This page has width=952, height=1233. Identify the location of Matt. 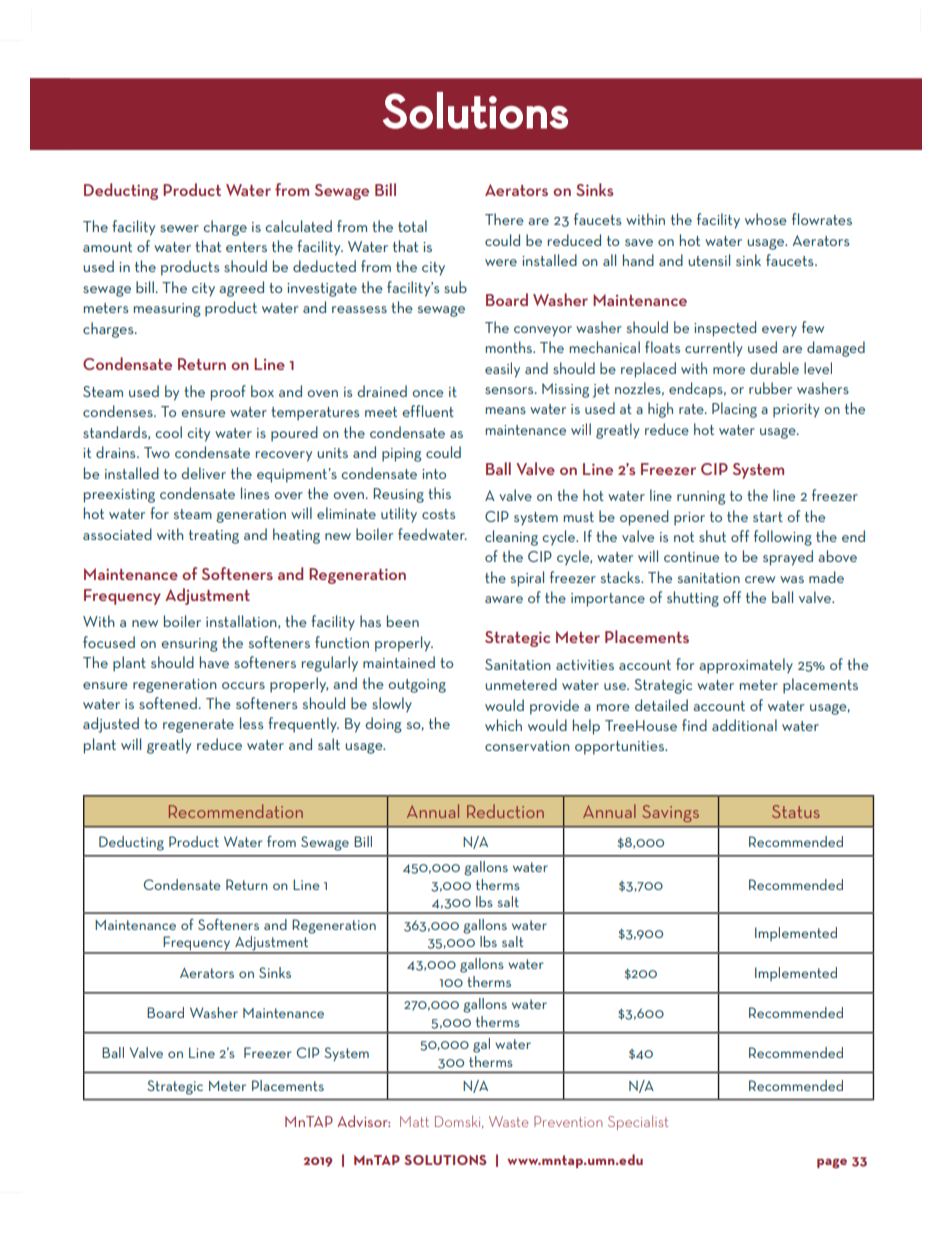
(414, 1121).
